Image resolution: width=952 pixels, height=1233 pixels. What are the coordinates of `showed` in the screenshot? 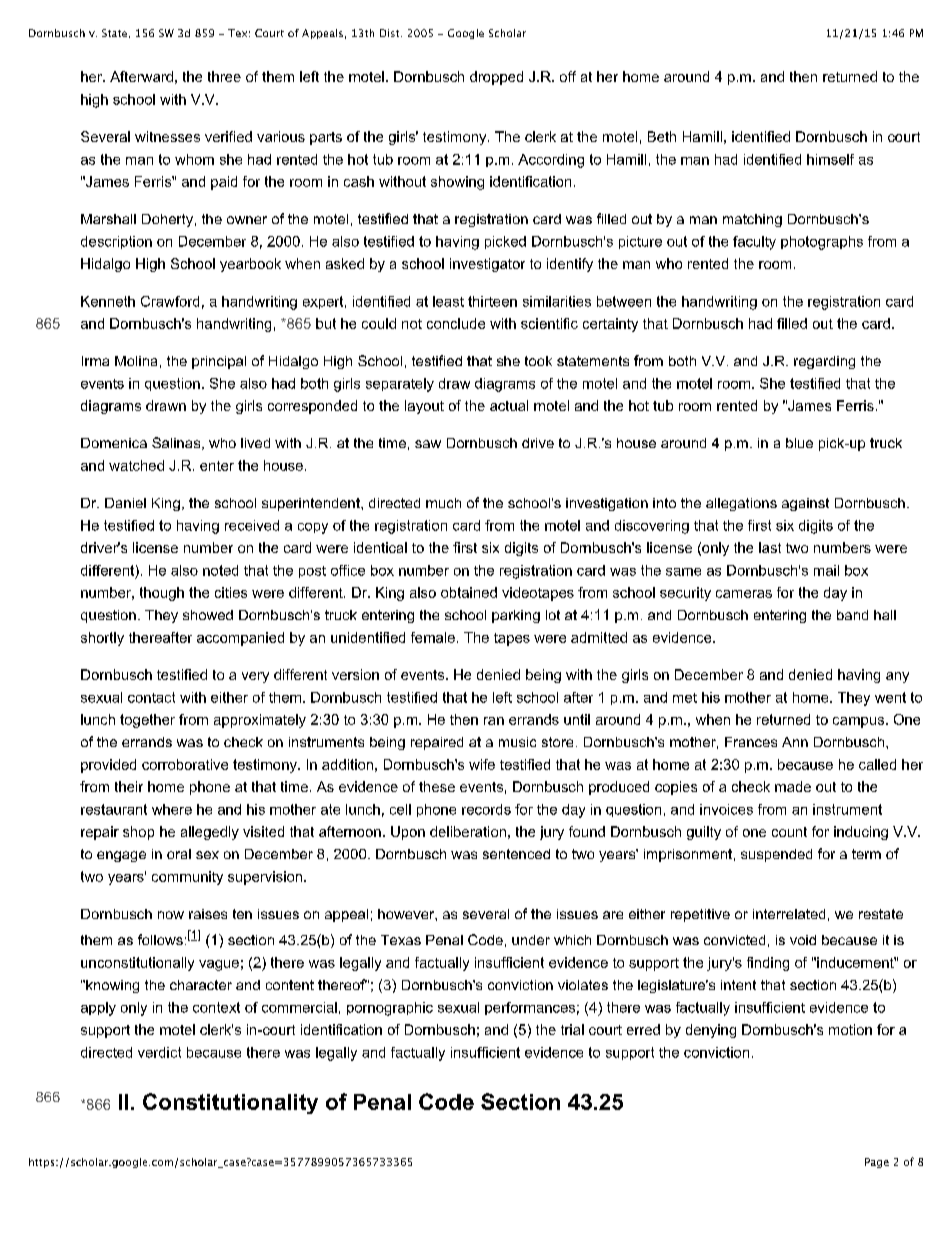 It's located at (208, 615).
